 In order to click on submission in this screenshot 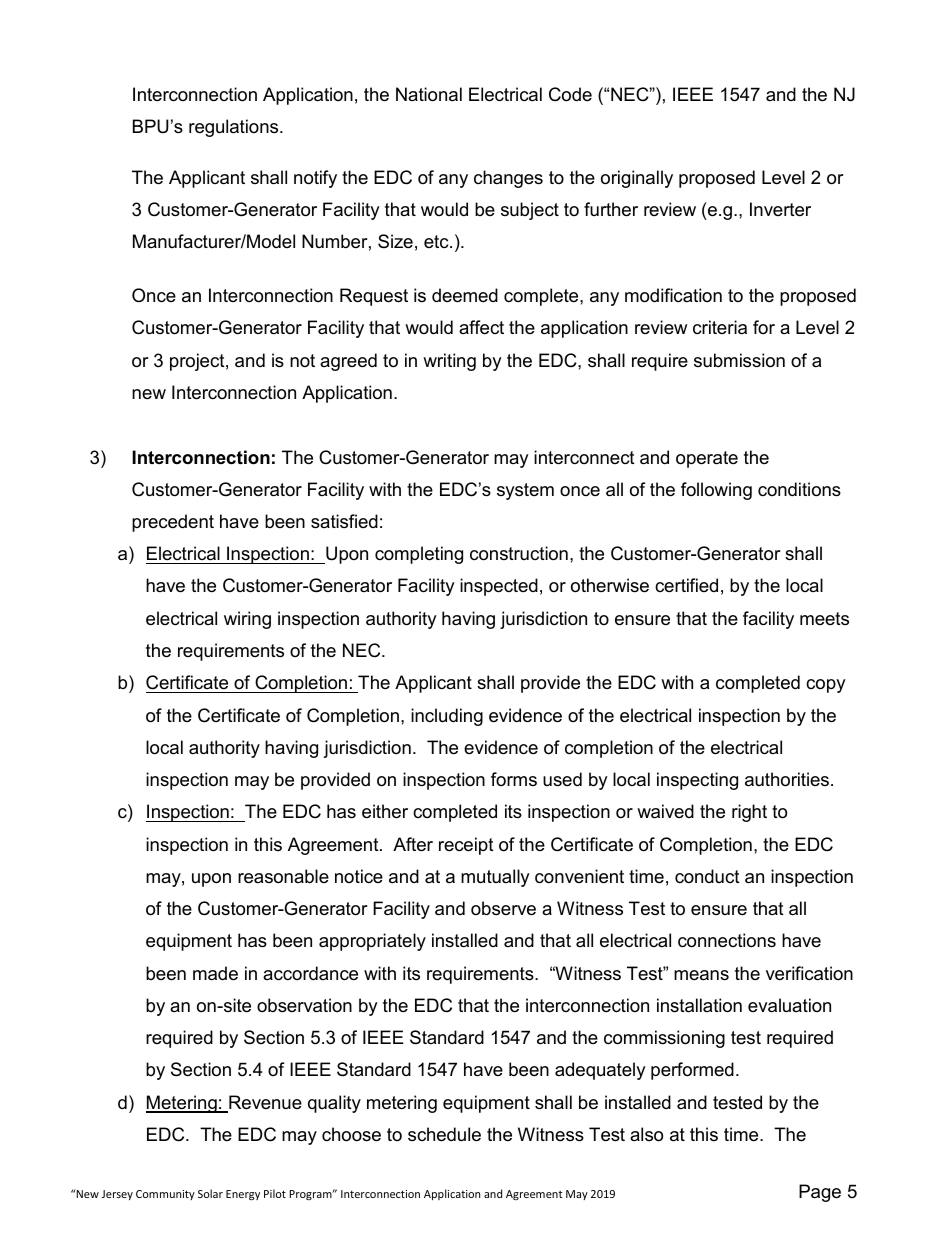, I will do `click(739, 360)`.
